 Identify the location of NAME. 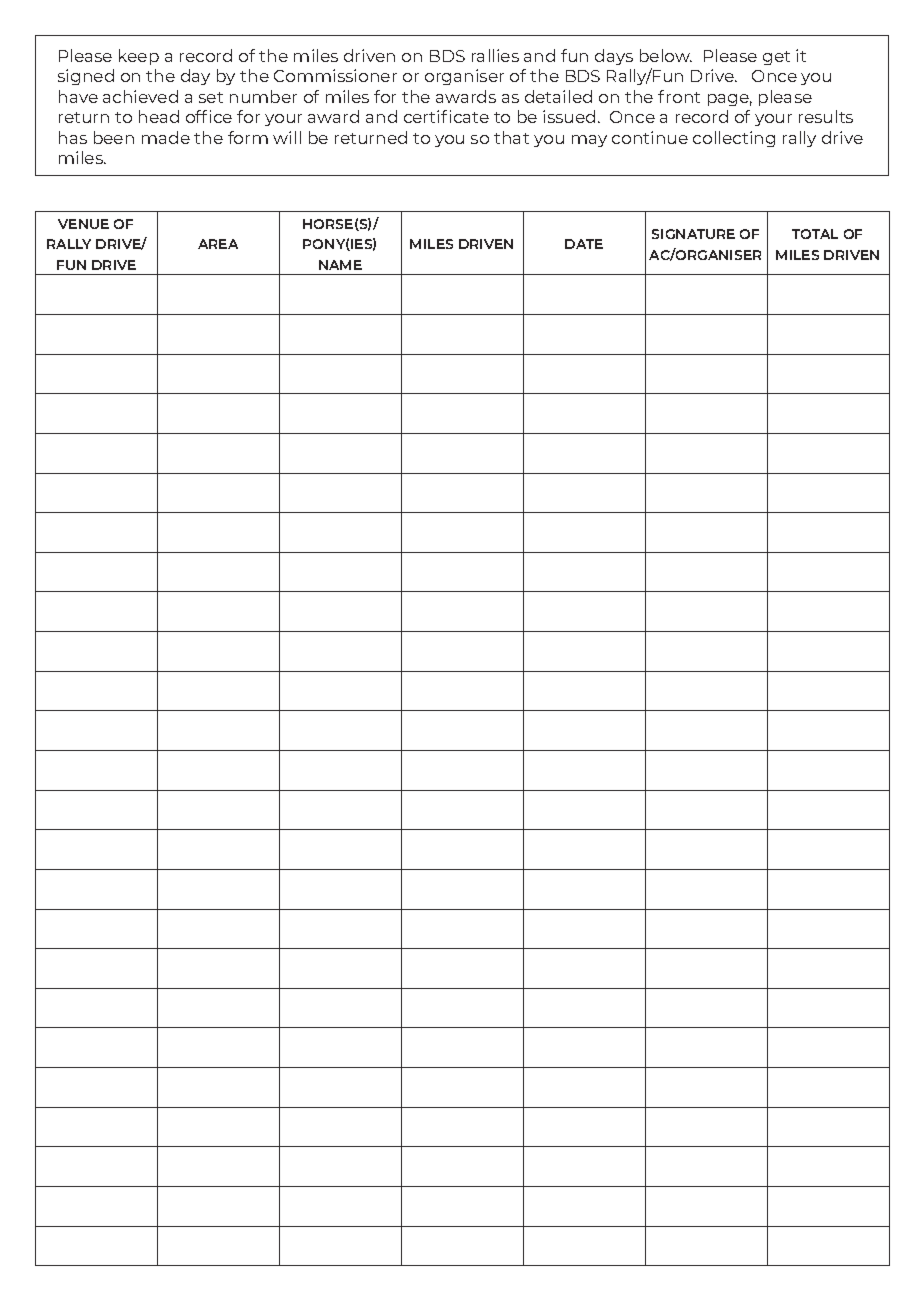
(340, 265).
